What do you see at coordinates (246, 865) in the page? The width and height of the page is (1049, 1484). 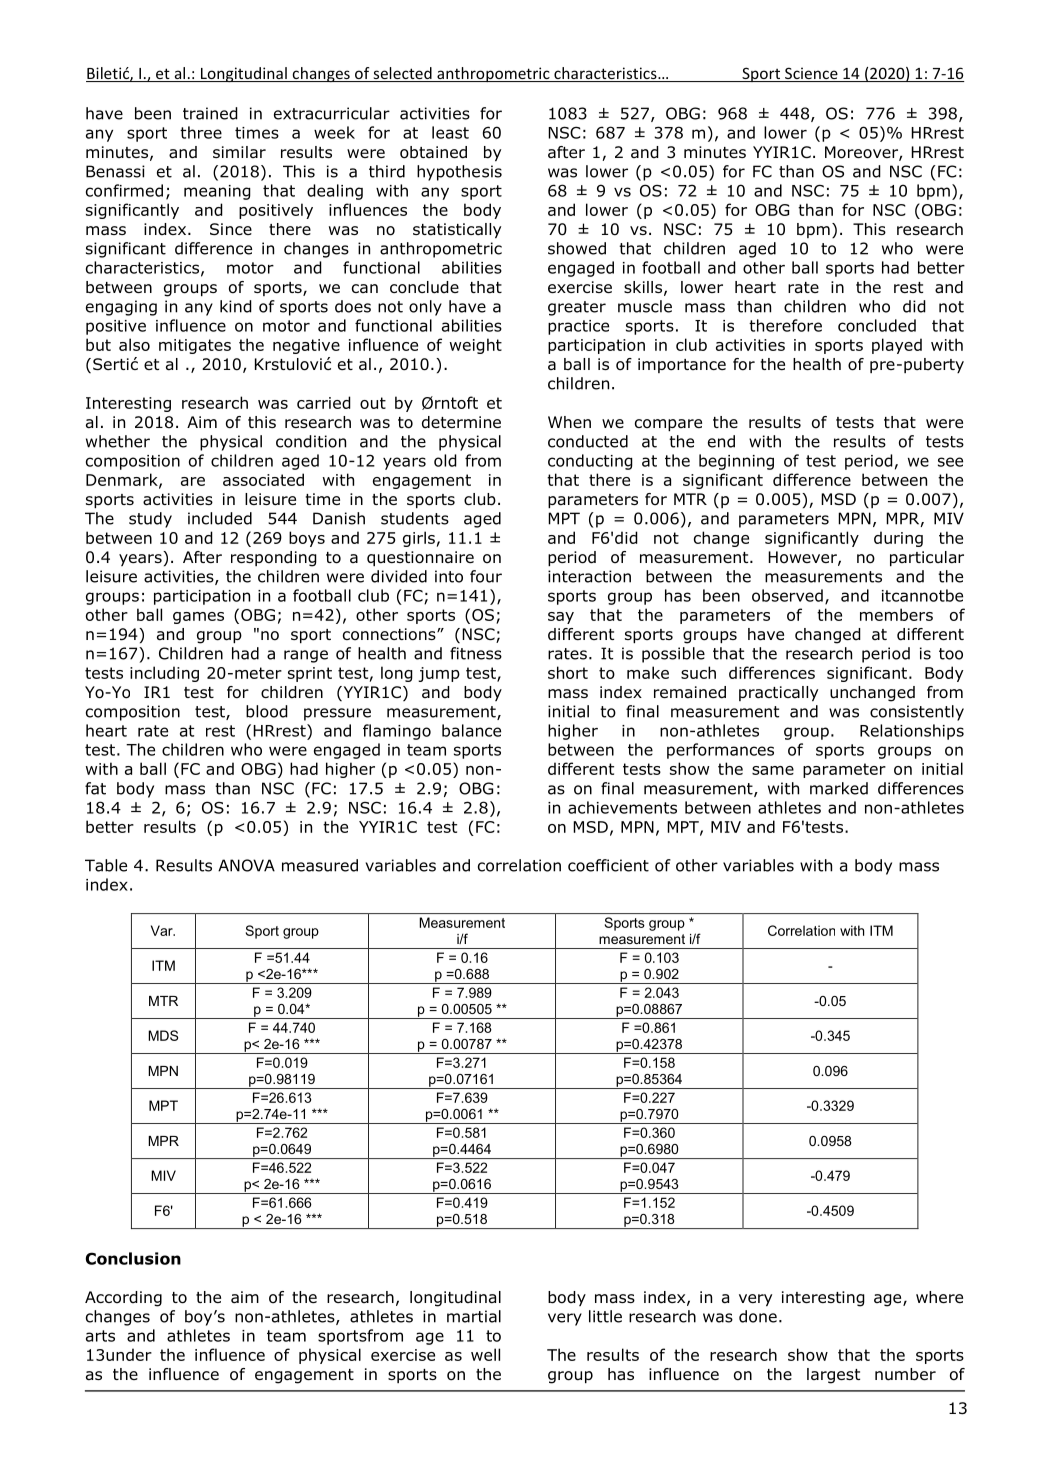 I see `ANOVA` at bounding box center [246, 865].
